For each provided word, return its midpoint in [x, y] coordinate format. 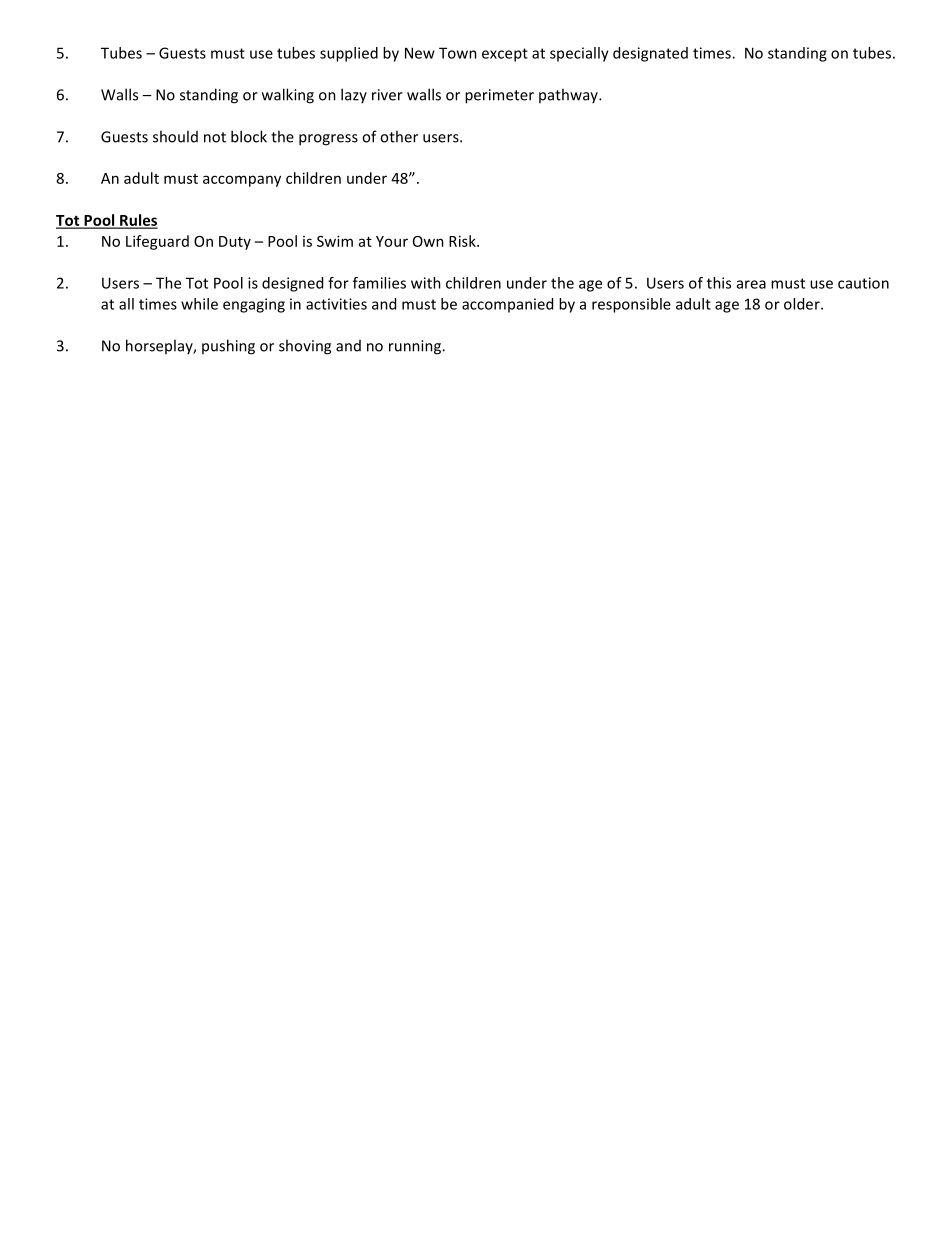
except [505, 55]
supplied [349, 54]
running [416, 347]
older [803, 304]
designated [650, 54]
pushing [228, 347]
